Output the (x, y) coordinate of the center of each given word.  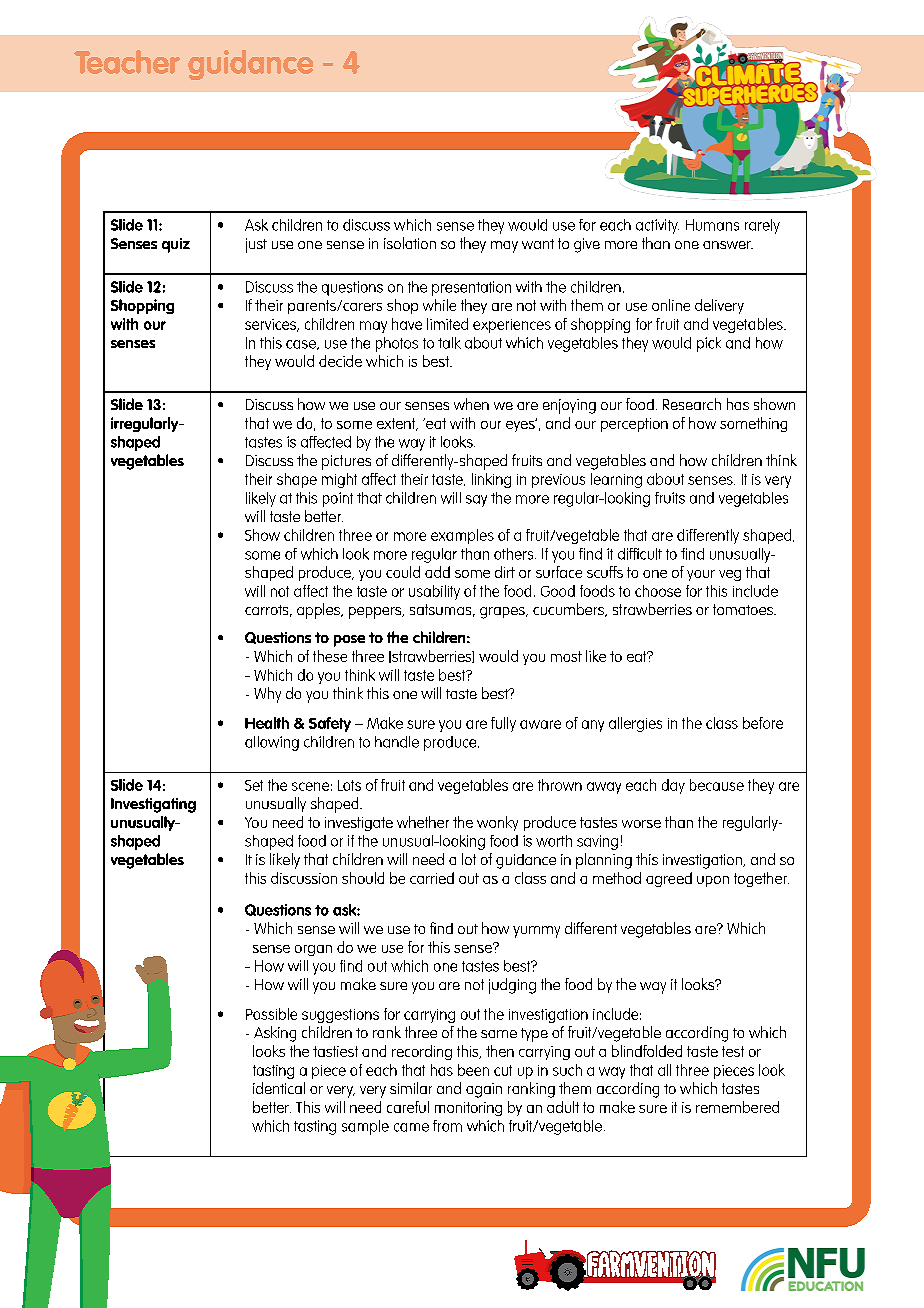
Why (267, 695)
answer (728, 245)
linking (491, 480)
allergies (635, 724)
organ (313, 950)
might (339, 480)
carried (432, 878)
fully (503, 724)
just (256, 245)
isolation (410, 243)
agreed (669, 879)
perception (634, 425)
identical (279, 1088)
